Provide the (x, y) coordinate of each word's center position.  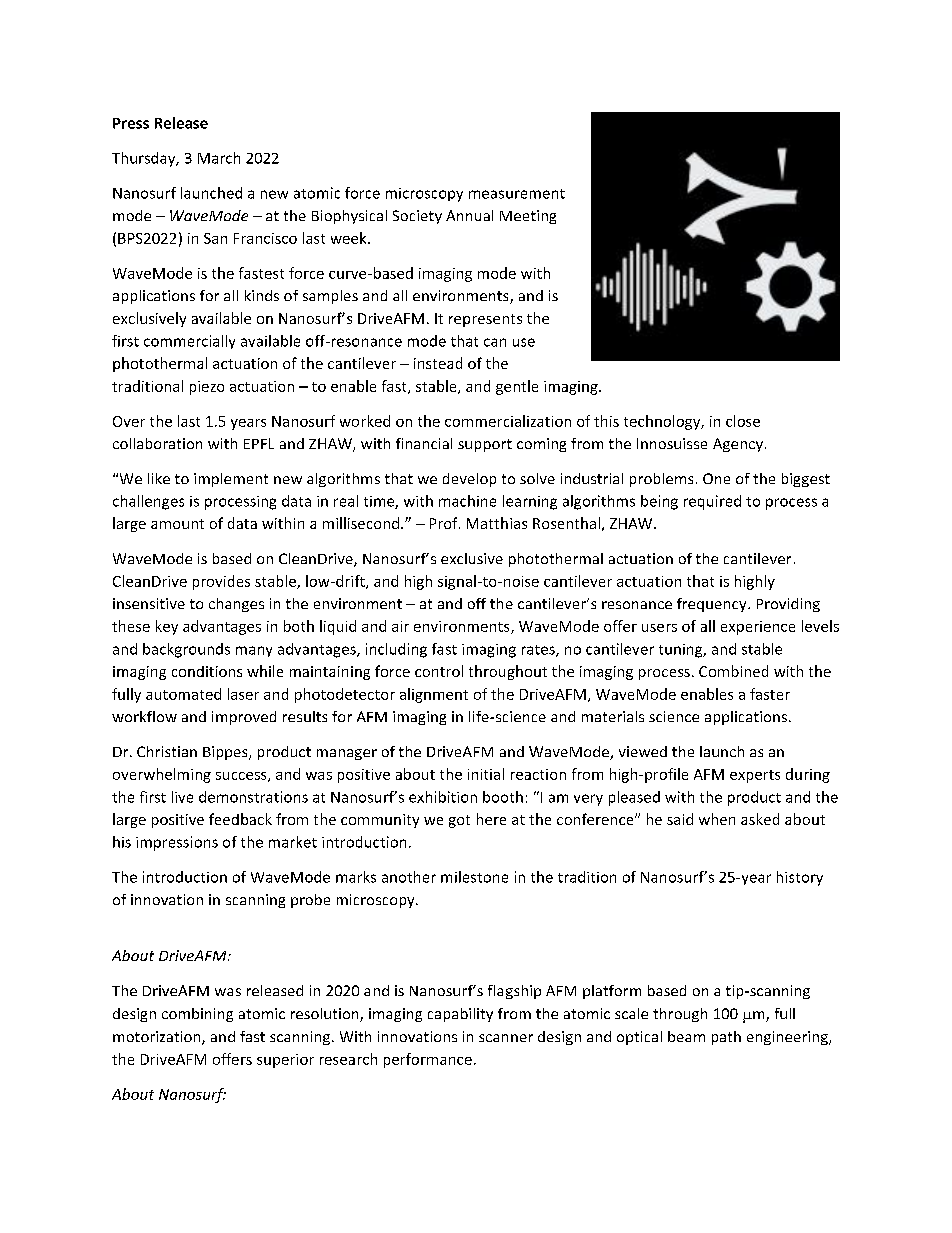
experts (755, 776)
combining (197, 1015)
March (219, 158)
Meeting (528, 217)
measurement (517, 194)
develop (469, 480)
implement (231, 480)
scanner (506, 1038)
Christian (167, 751)
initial (486, 774)
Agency (738, 445)
